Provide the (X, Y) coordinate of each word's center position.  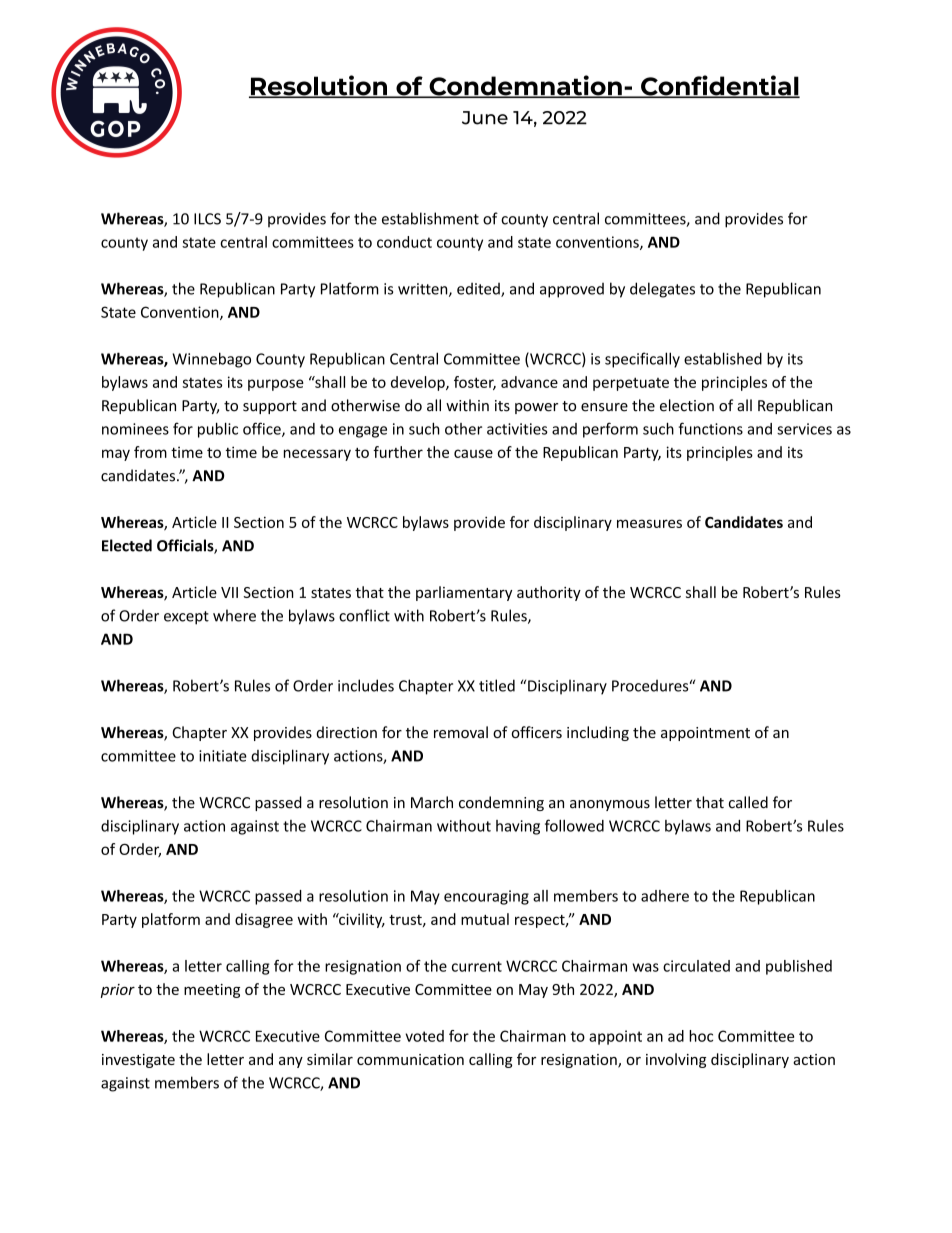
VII (229, 592)
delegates (662, 290)
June (485, 118)
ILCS (207, 219)
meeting (212, 991)
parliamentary (464, 593)
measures (649, 523)
